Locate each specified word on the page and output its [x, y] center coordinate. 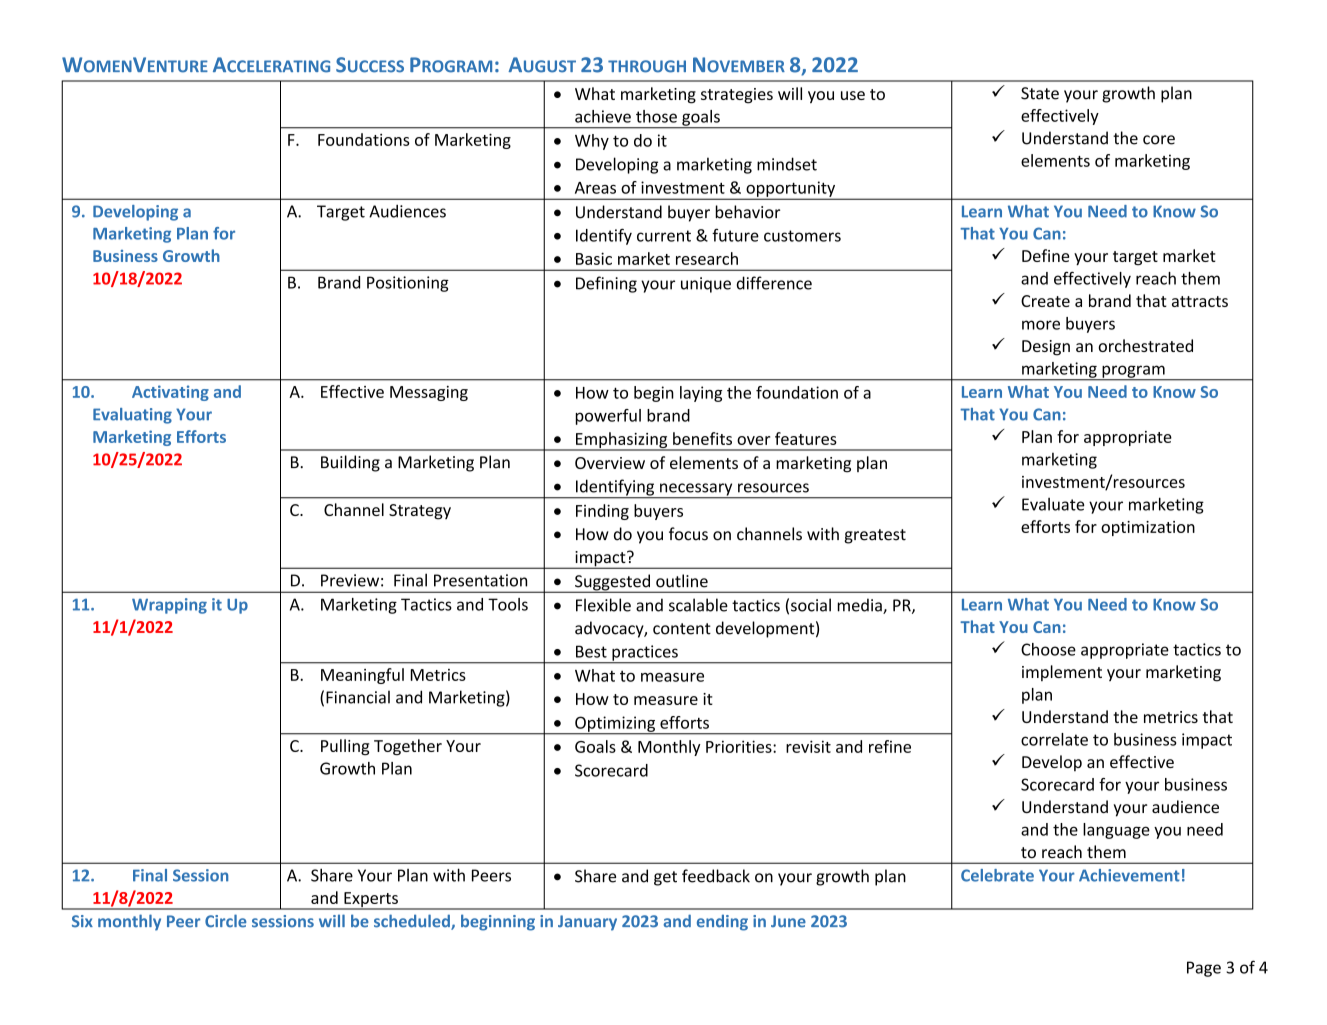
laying [701, 394]
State [1040, 93]
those [656, 116]
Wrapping [169, 606]
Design [1046, 348]
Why [592, 142]
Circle [226, 921]
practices [645, 654]
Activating [170, 393]
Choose [1048, 649]
